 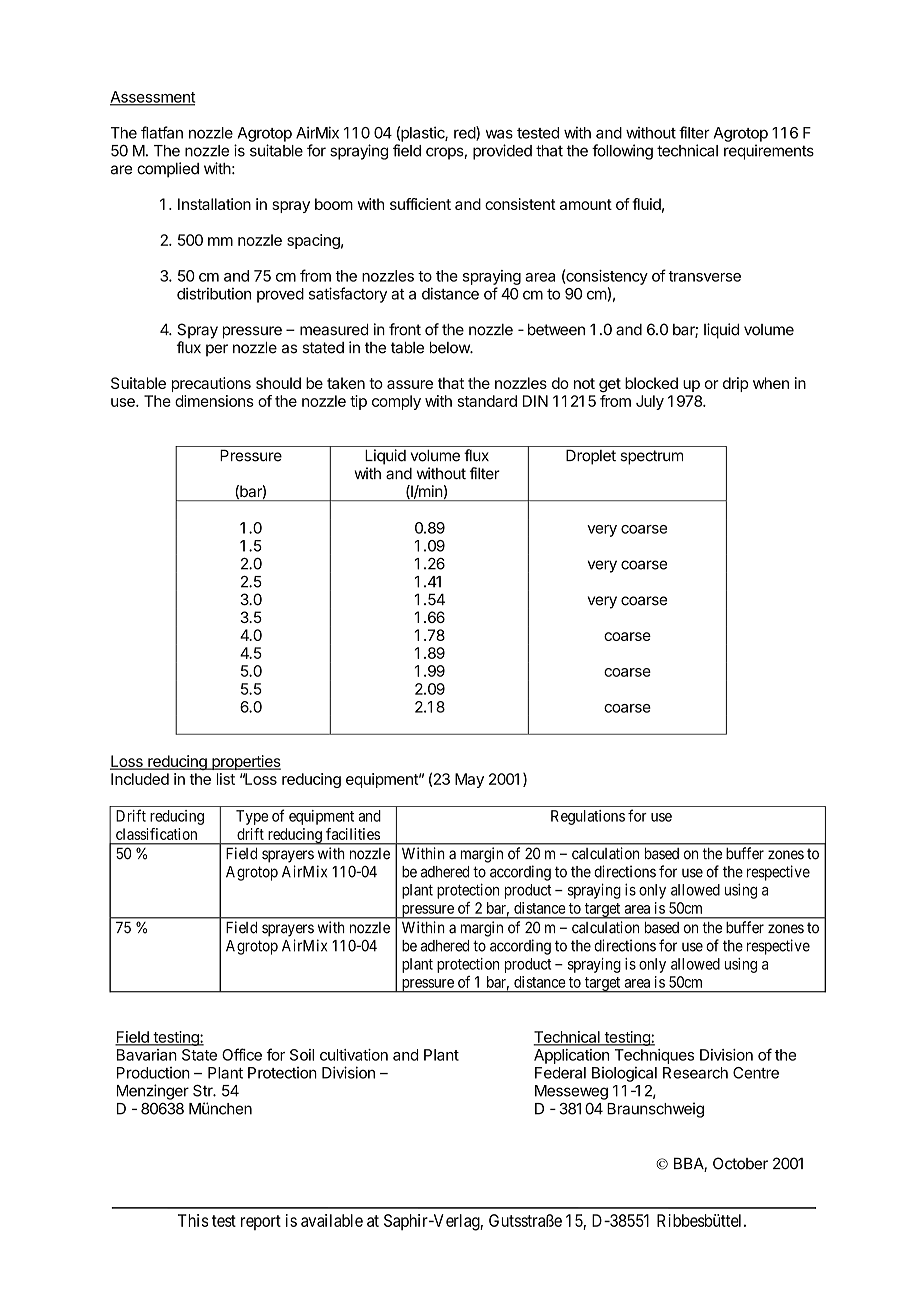 I want to click on May, so click(x=469, y=780).
